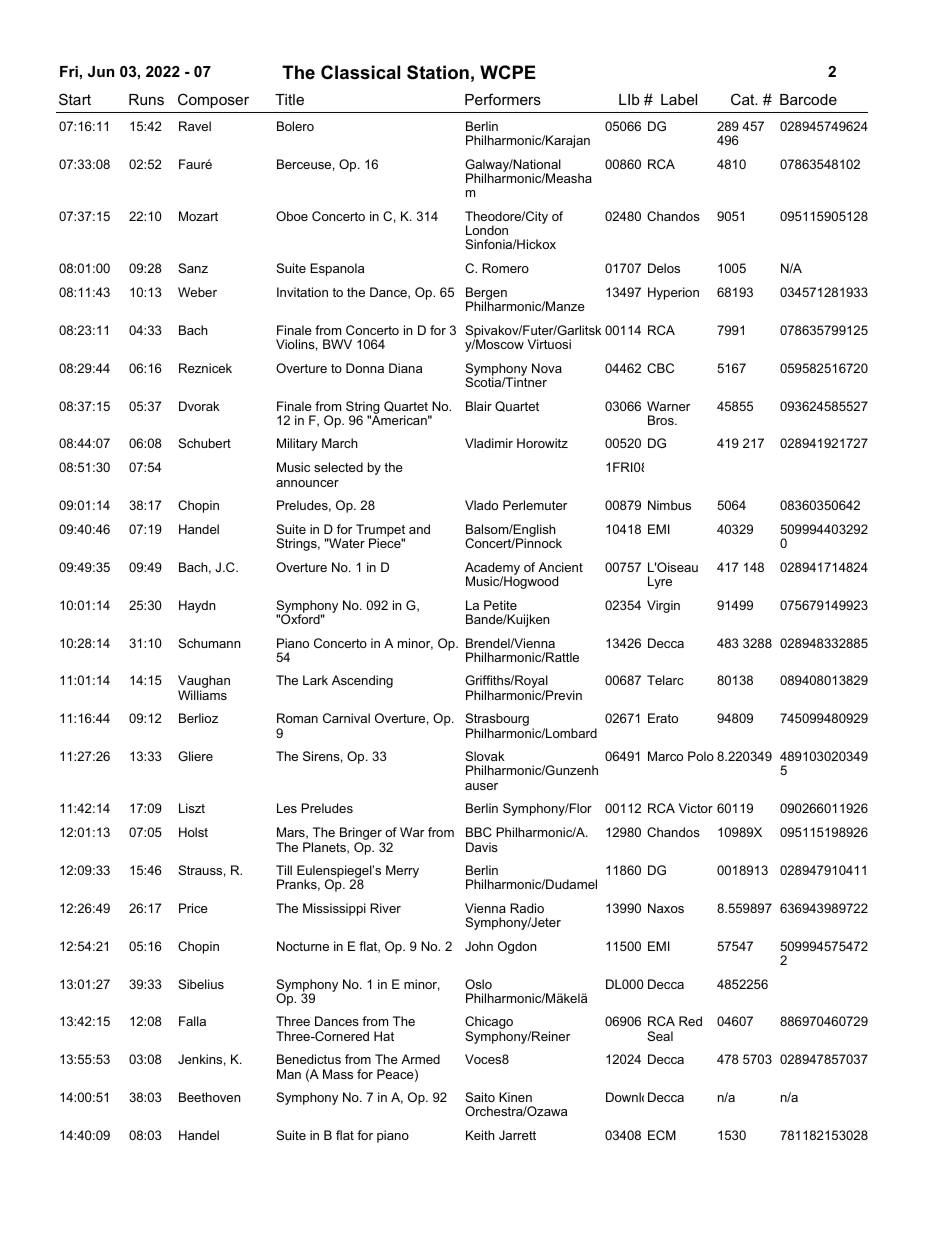 The width and height of the document is (952, 1233). Describe the element at coordinates (663, 718) in the document. I see `Erato` at that location.
